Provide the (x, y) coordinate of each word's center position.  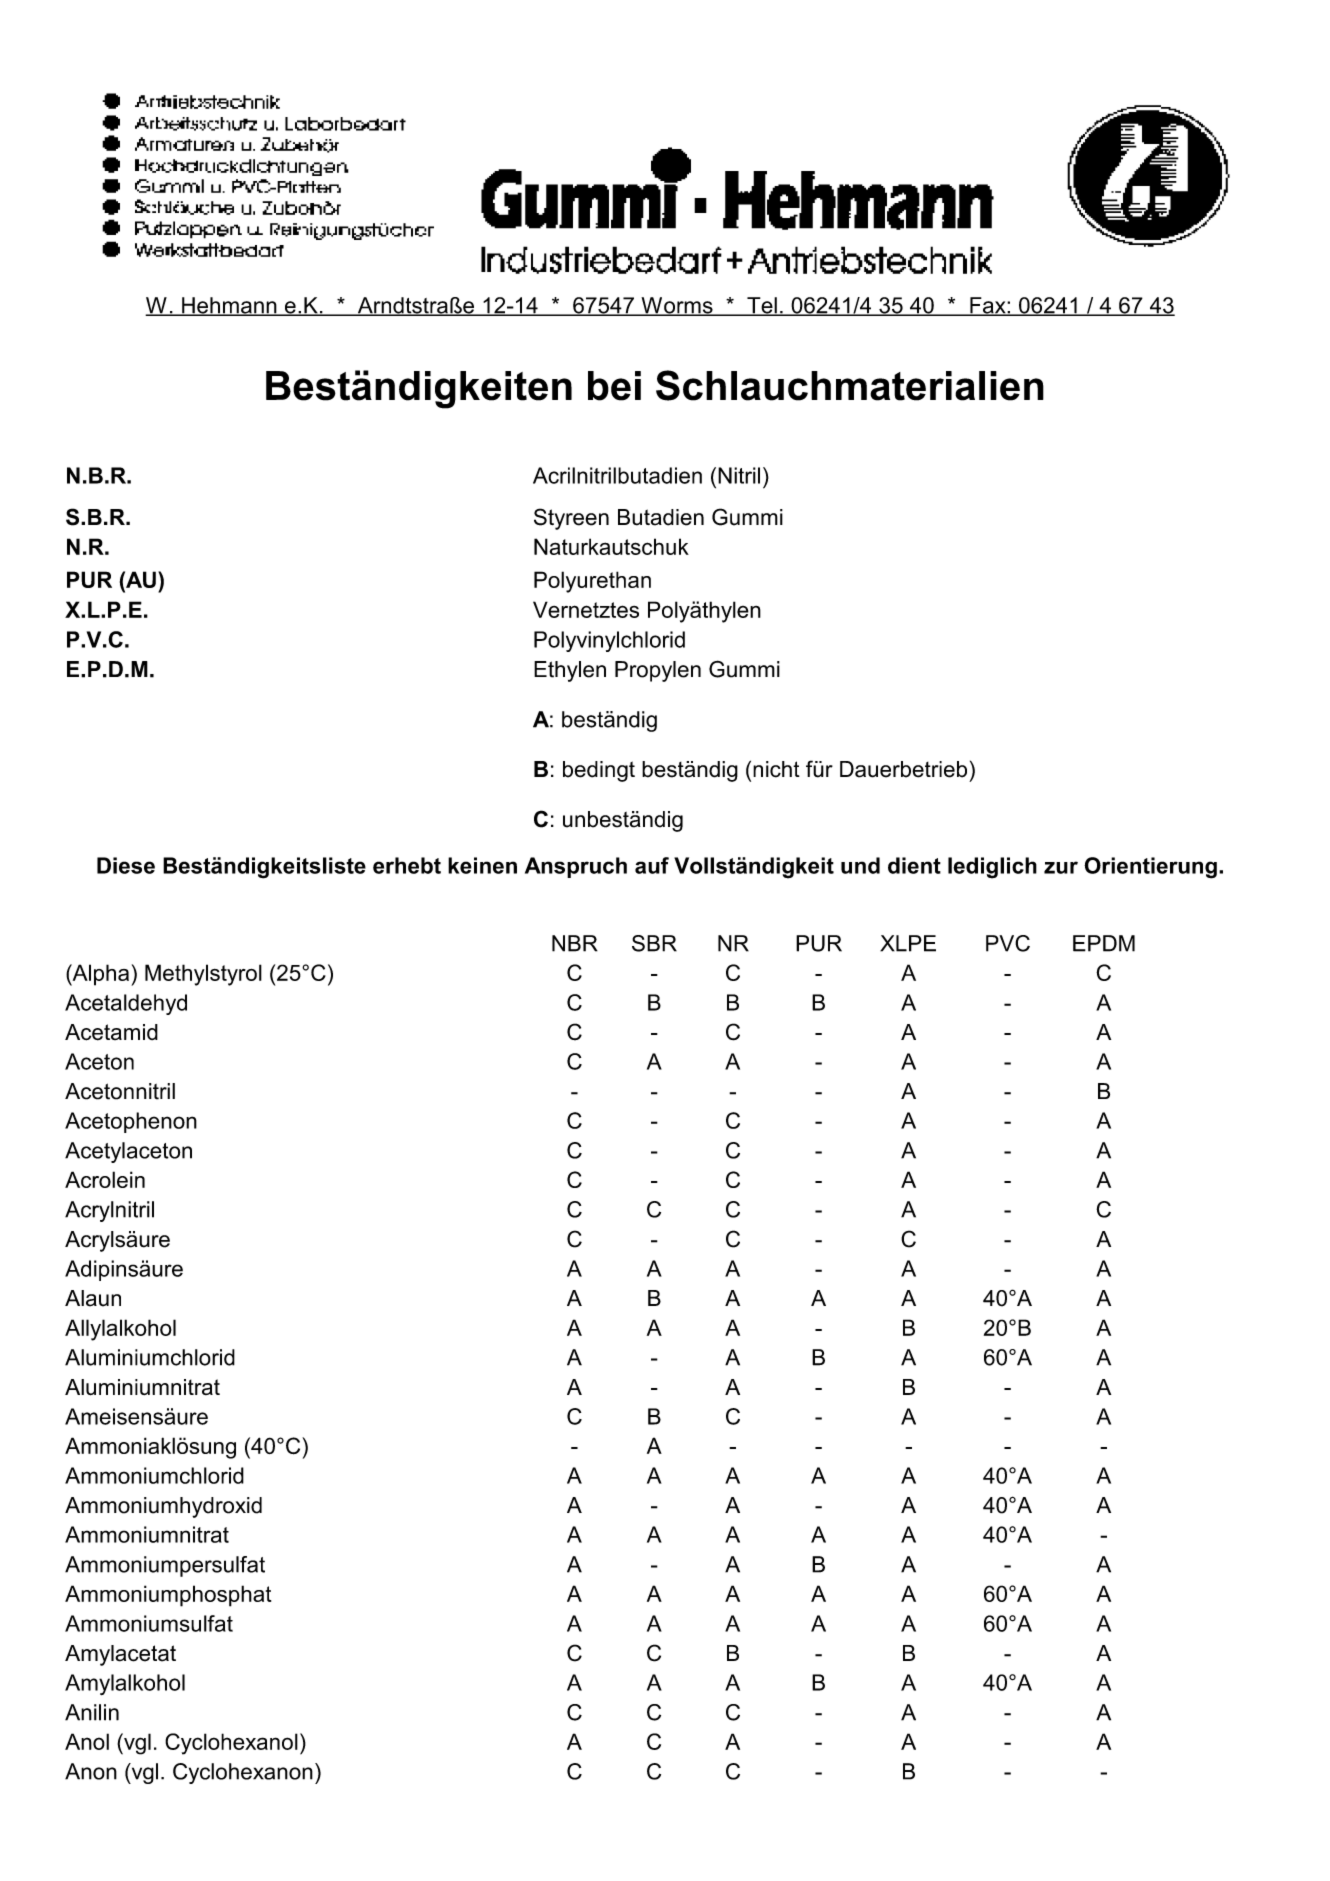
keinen (482, 865)
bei (614, 386)
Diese (126, 865)
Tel (762, 306)
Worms (677, 306)
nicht (776, 769)
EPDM (1104, 943)
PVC (1008, 943)
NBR (575, 943)
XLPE (908, 943)
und (860, 865)
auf (652, 865)
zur (1061, 867)
